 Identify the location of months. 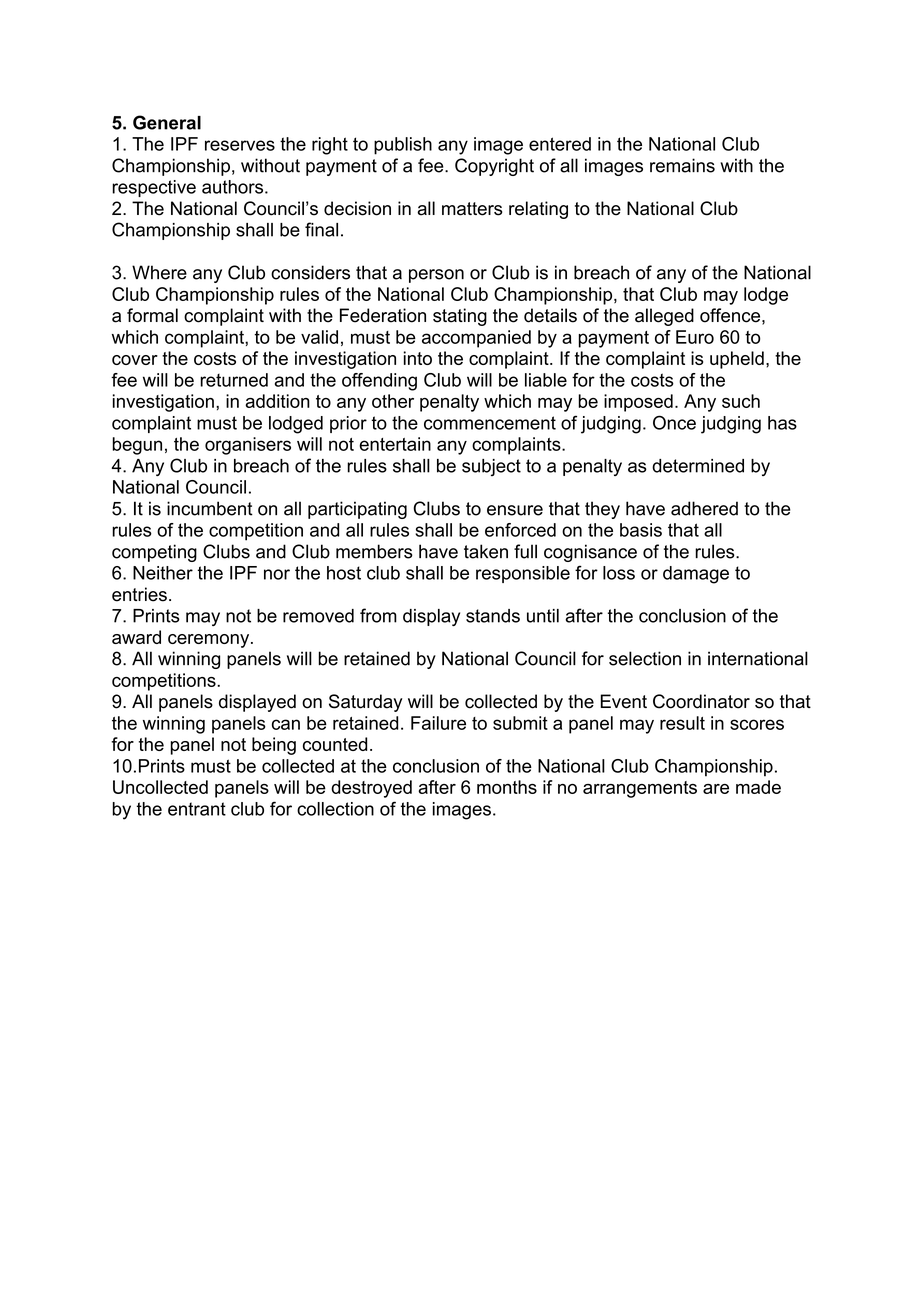
(507, 787).
